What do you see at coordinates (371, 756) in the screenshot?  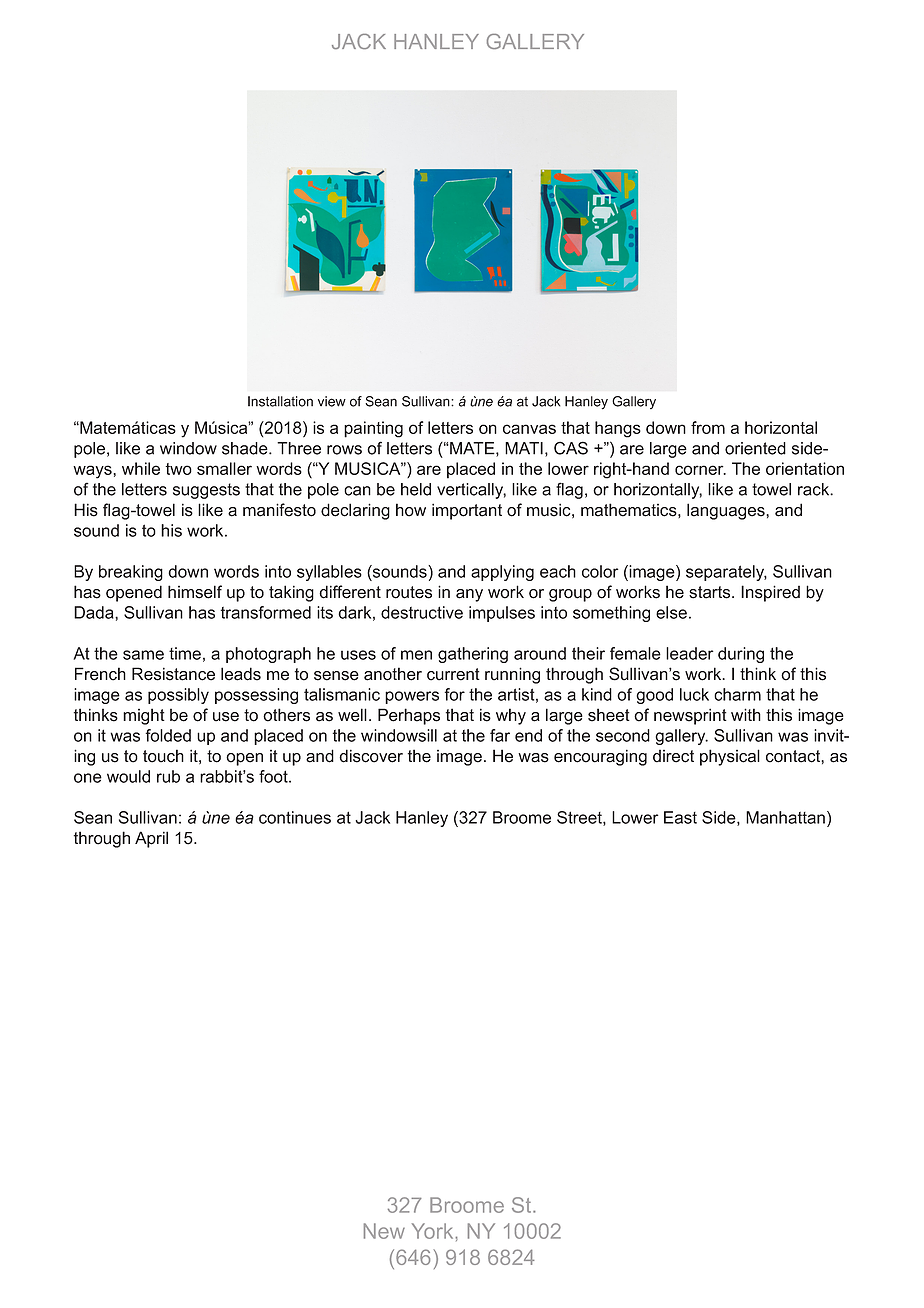 I see `discover` at bounding box center [371, 756].
